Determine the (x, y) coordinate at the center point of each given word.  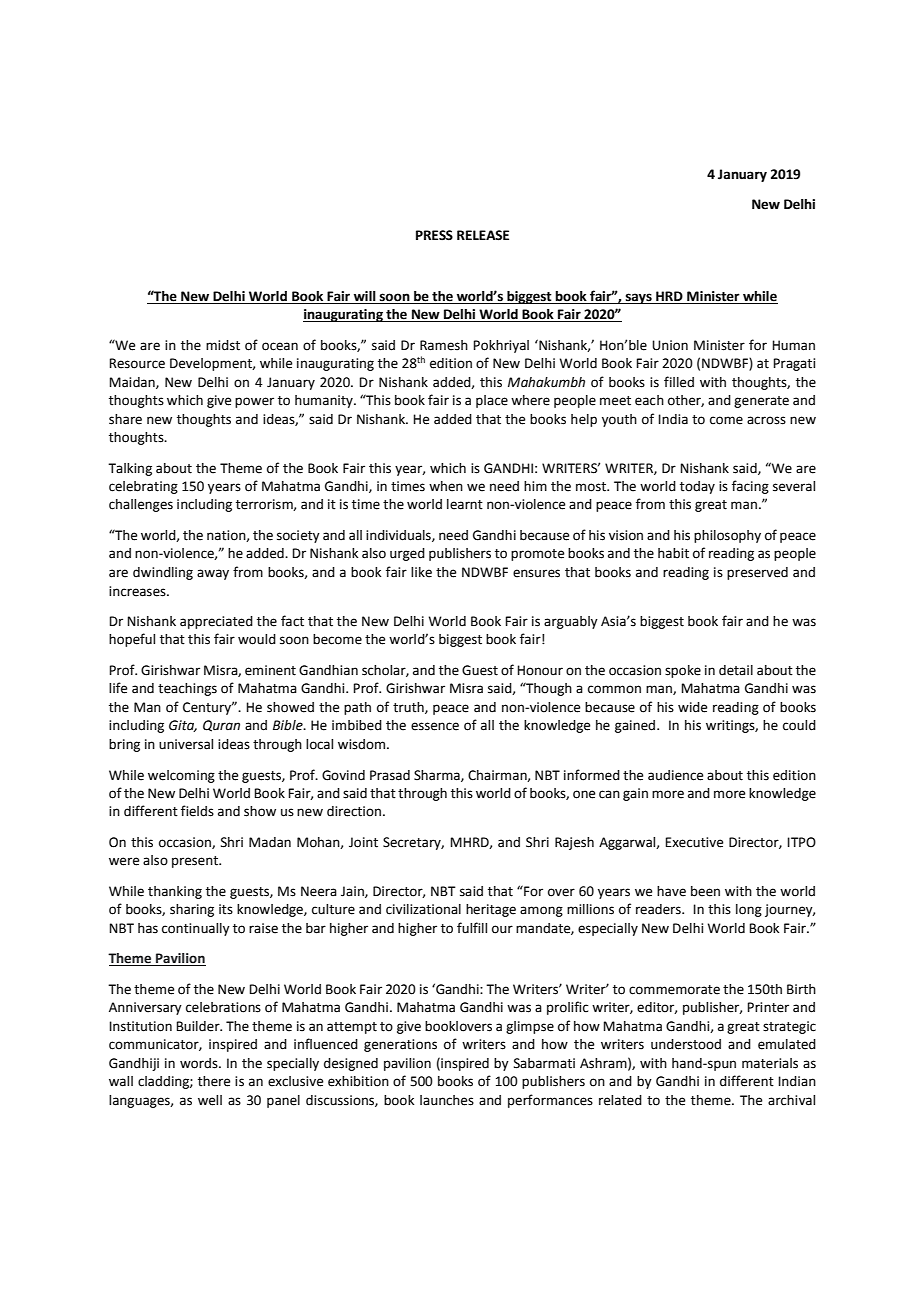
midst (223, 345)
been (705, 891)
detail (736, 670)
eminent (270, 670)
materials (770, 1063)
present (196, 862)
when (446, 486)
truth (409, 708)
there (214, 1081)
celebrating (143, 487)
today (697, 487)
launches (447, 1100)
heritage (491, 910)
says (639, 298)
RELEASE (483, 235)
